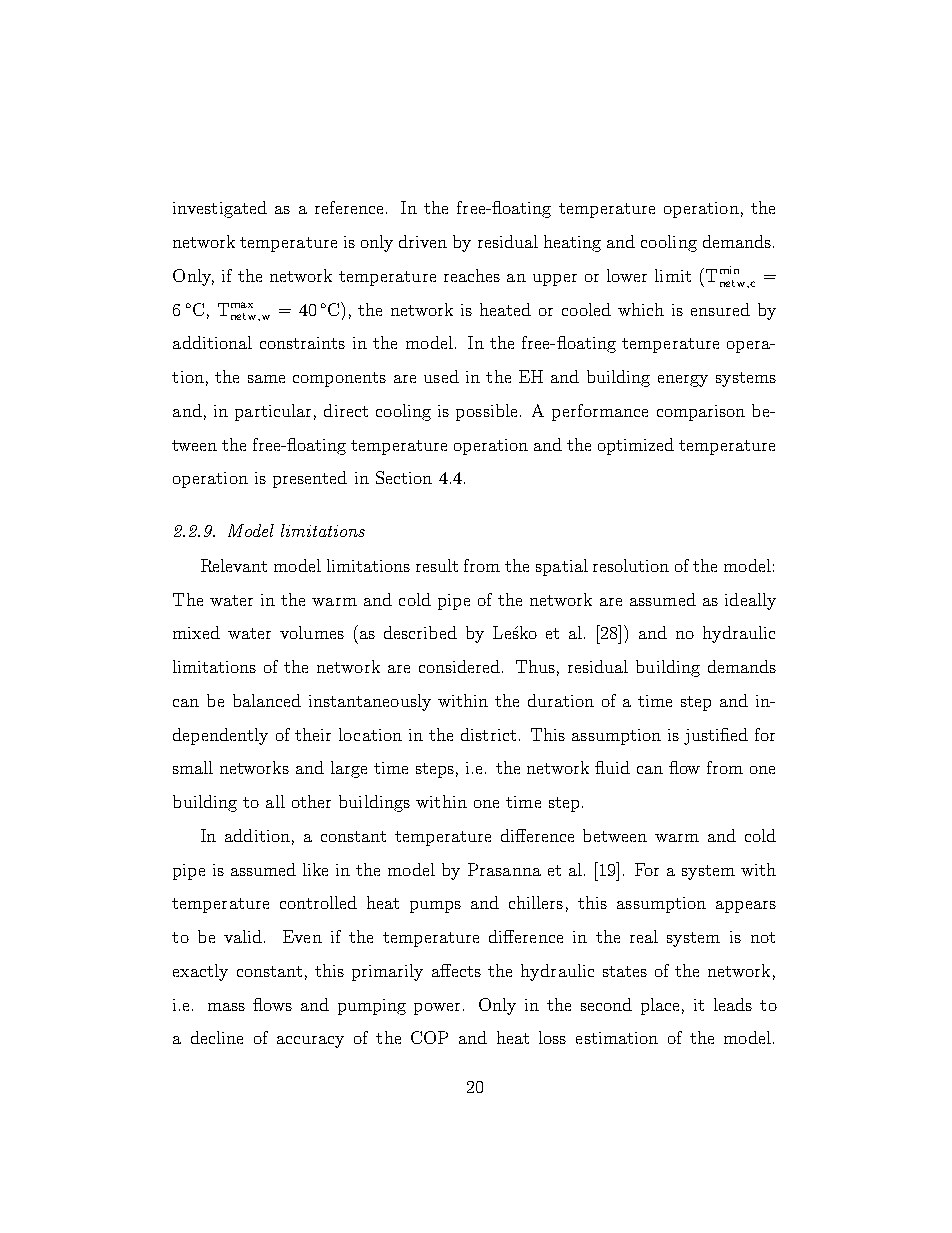 The width and height of the screenshot is (952, 1233). I want to click on driven, so click(423, 241).
